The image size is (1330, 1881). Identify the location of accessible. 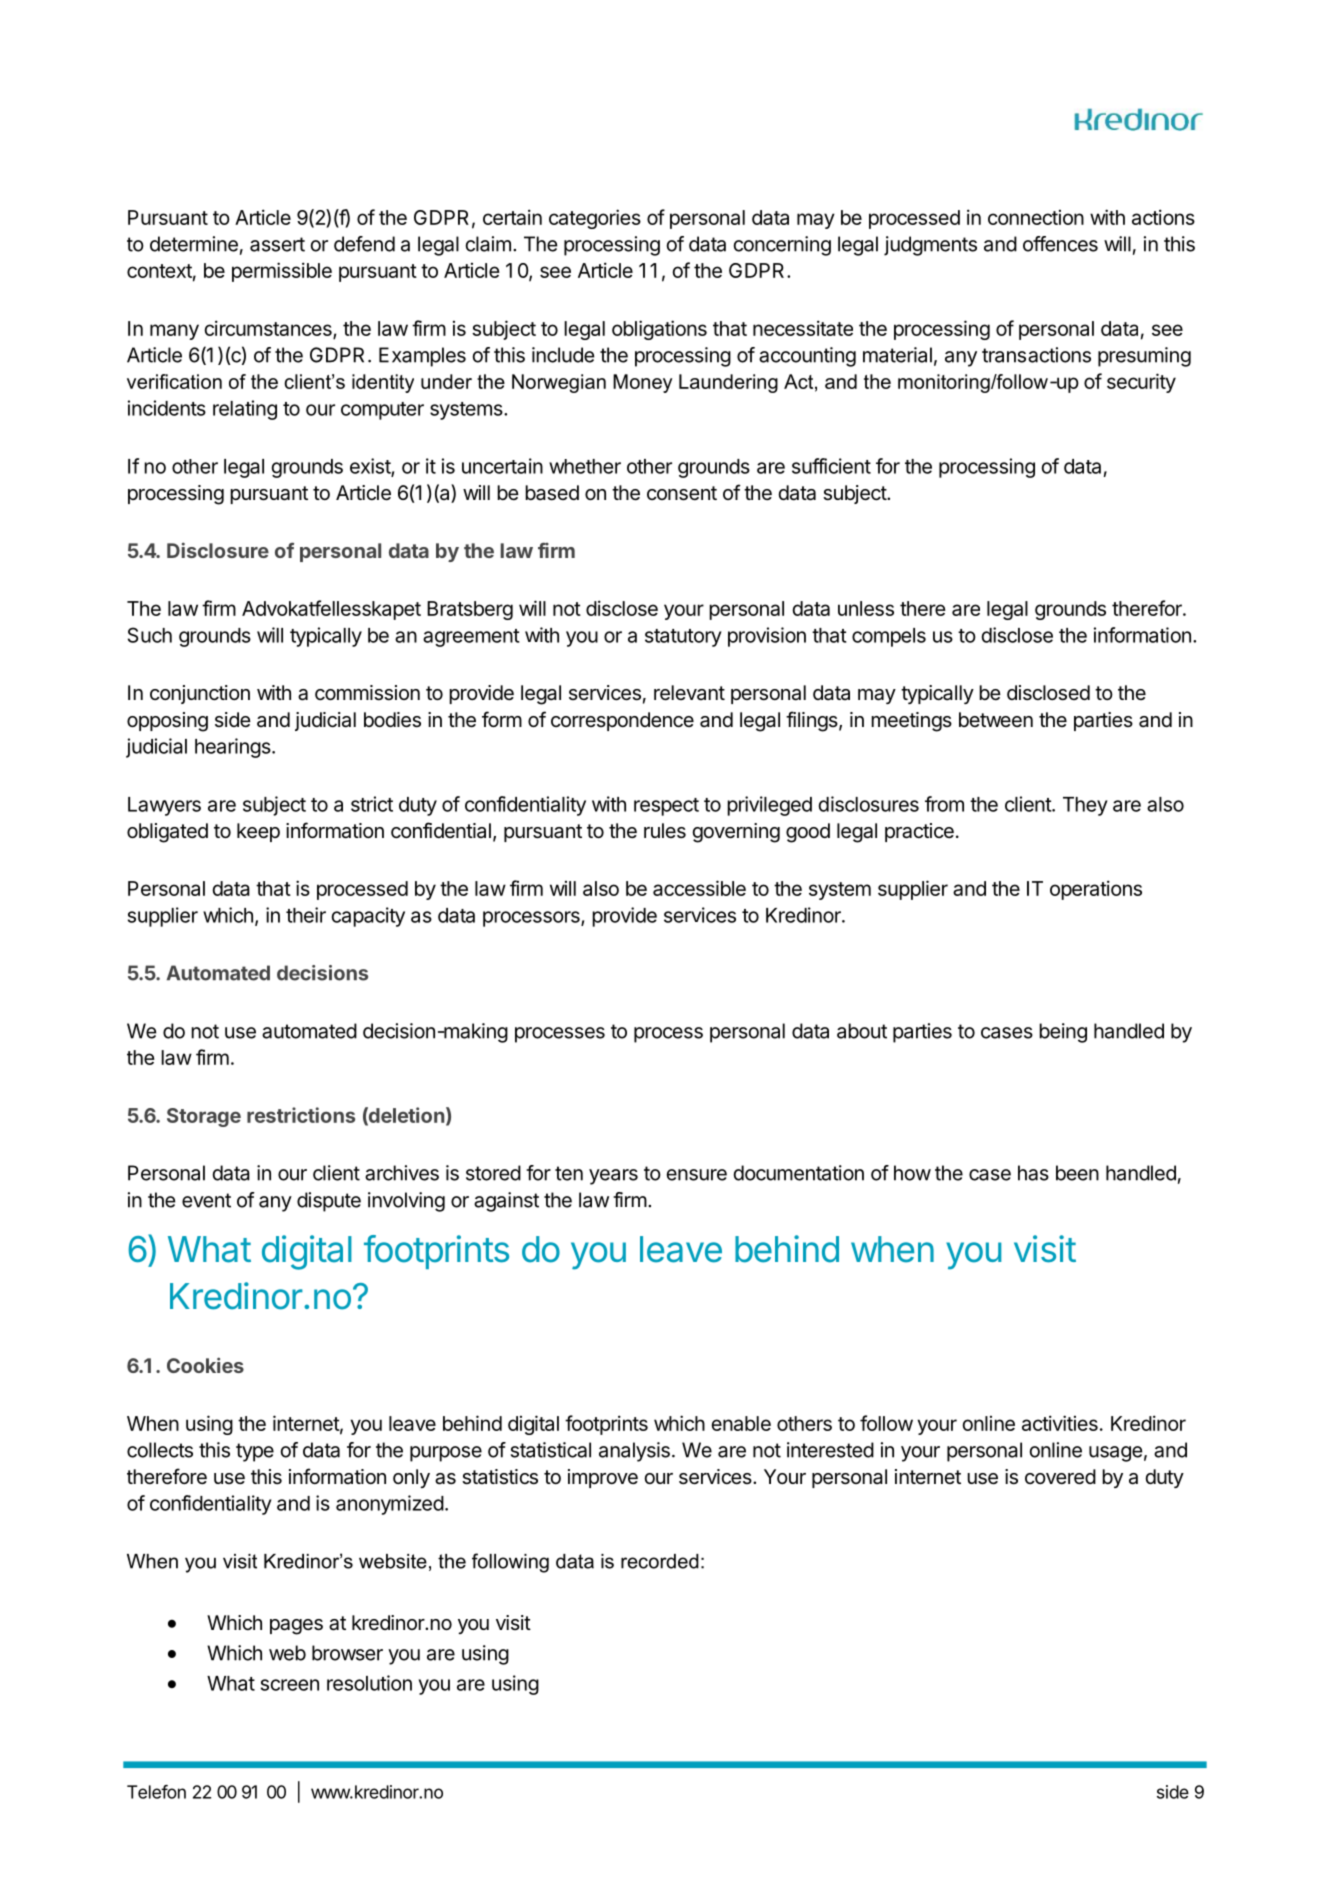
(699, 888).
